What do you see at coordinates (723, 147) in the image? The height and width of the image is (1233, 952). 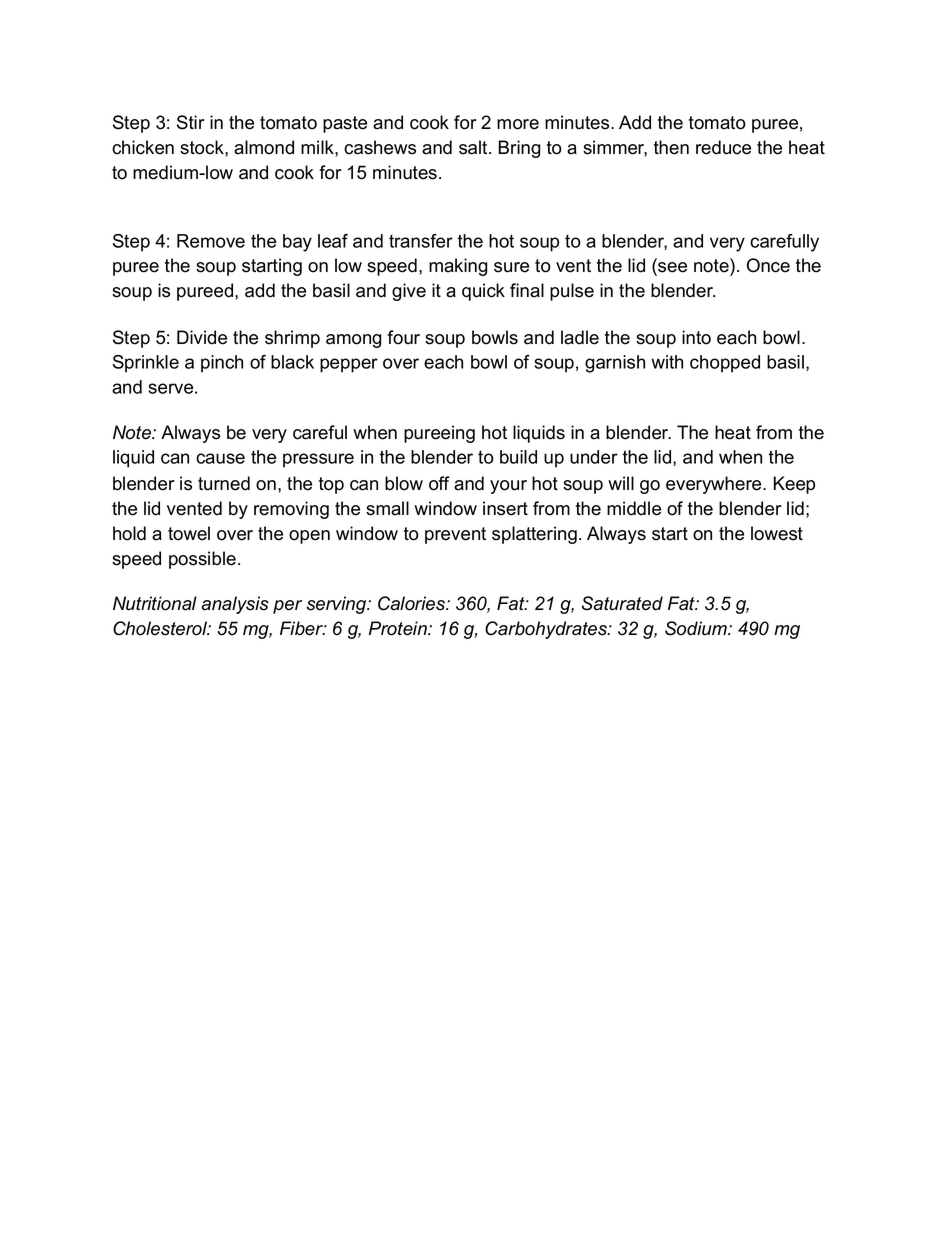 I see `reduce` at bounding box center [723, 147].
